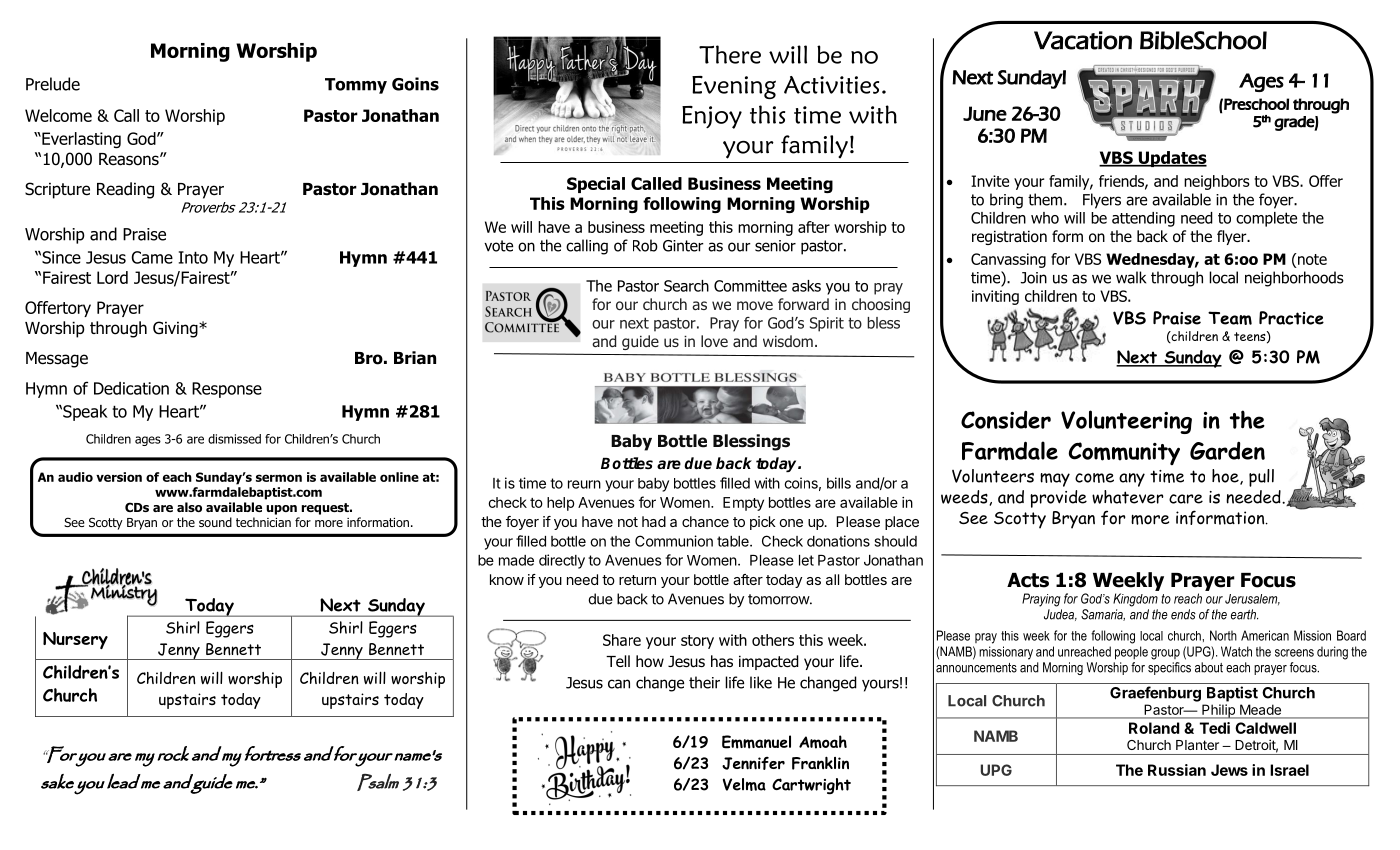  Describe the element at coordinates (215, 522) in the image. I see `sound` at that location.
